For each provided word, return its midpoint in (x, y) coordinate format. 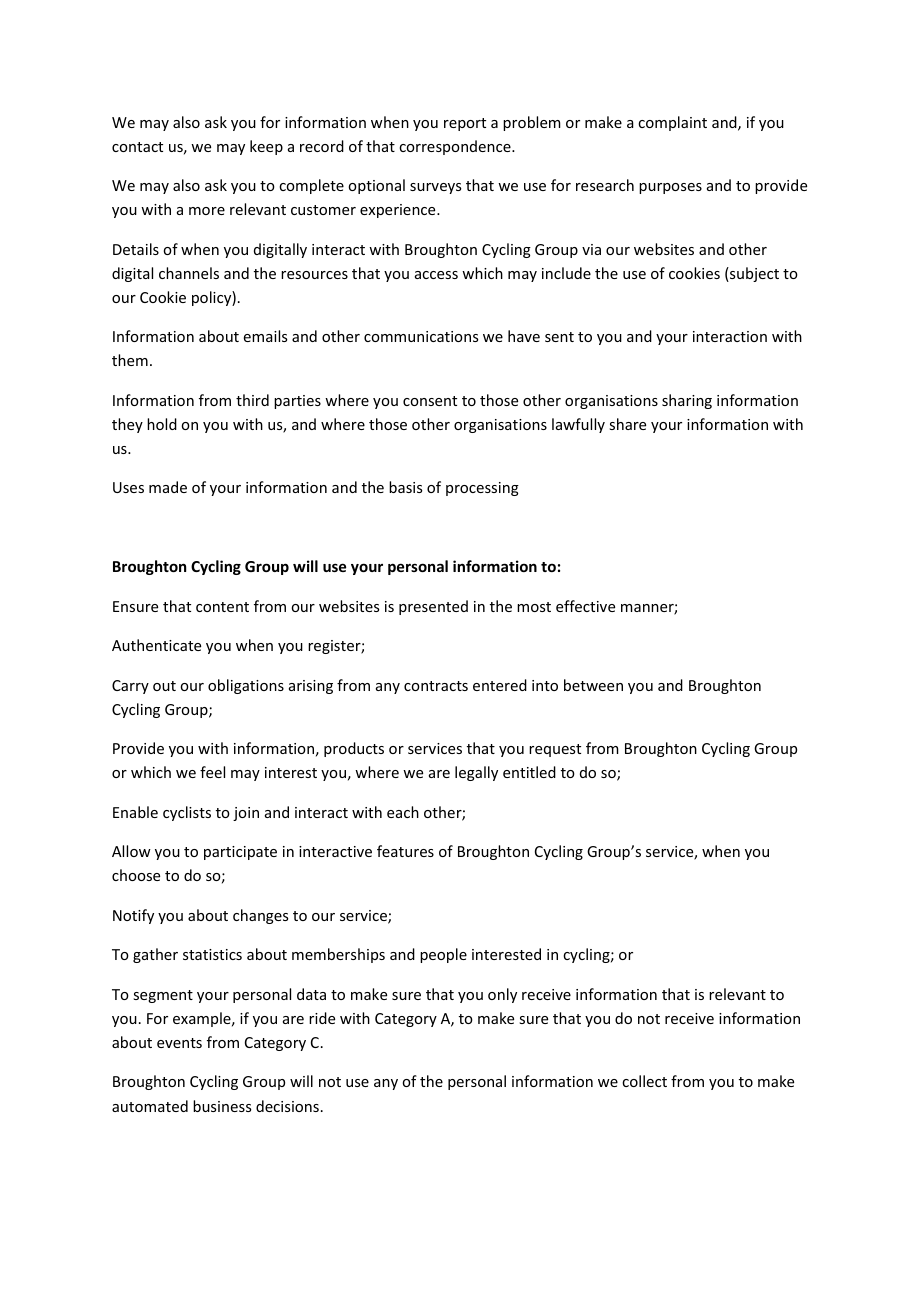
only (502, 995)
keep (266, 147)
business (222, 1106)
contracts (436, 686)
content (222, 607)
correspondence (456, 147)
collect (644, 1081)
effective (585, 606)
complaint (672, 123)
